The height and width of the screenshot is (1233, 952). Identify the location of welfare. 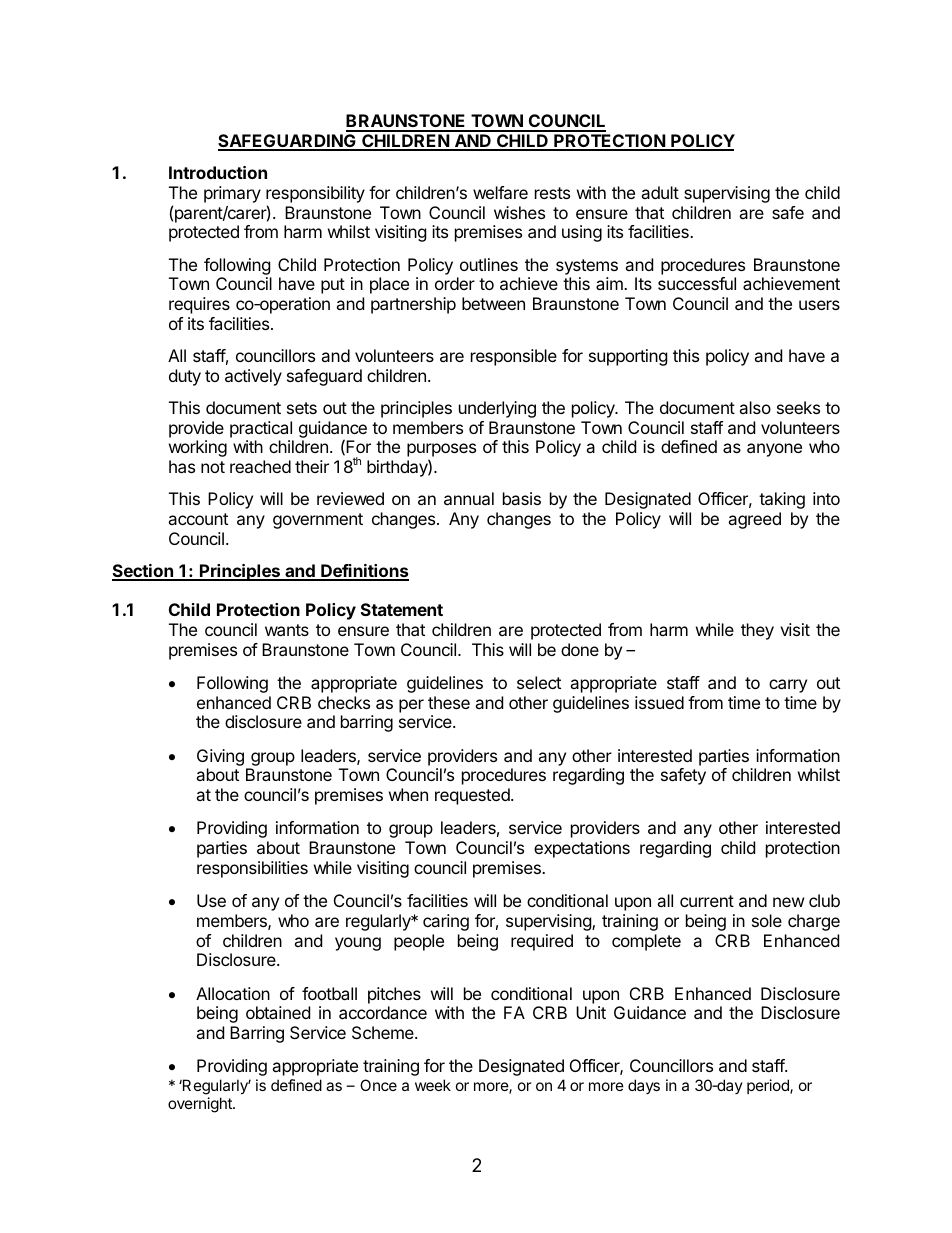
(500, 192).
